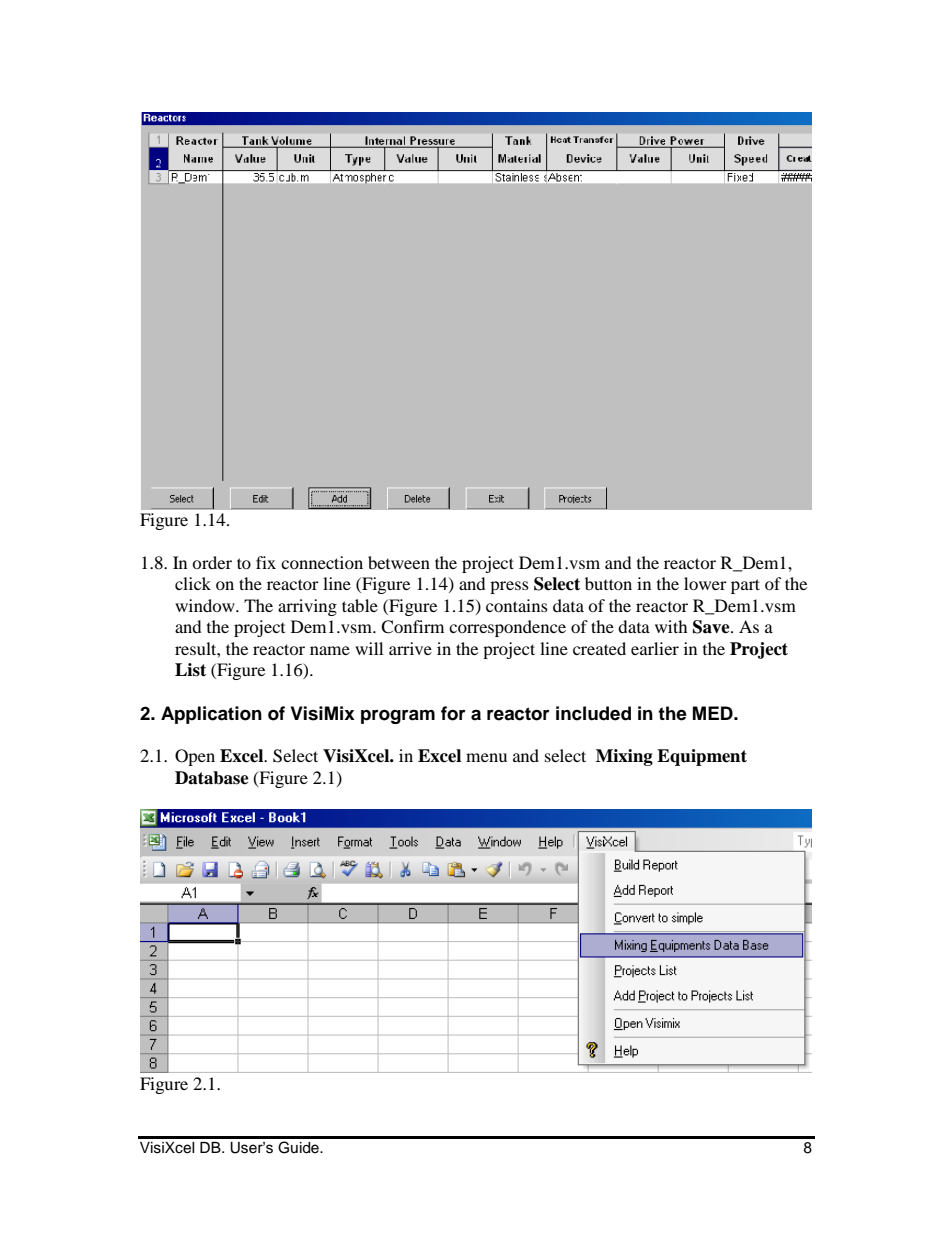 The height and width of the page is (1233, 952). I want to click on included, so click(593, 713).
